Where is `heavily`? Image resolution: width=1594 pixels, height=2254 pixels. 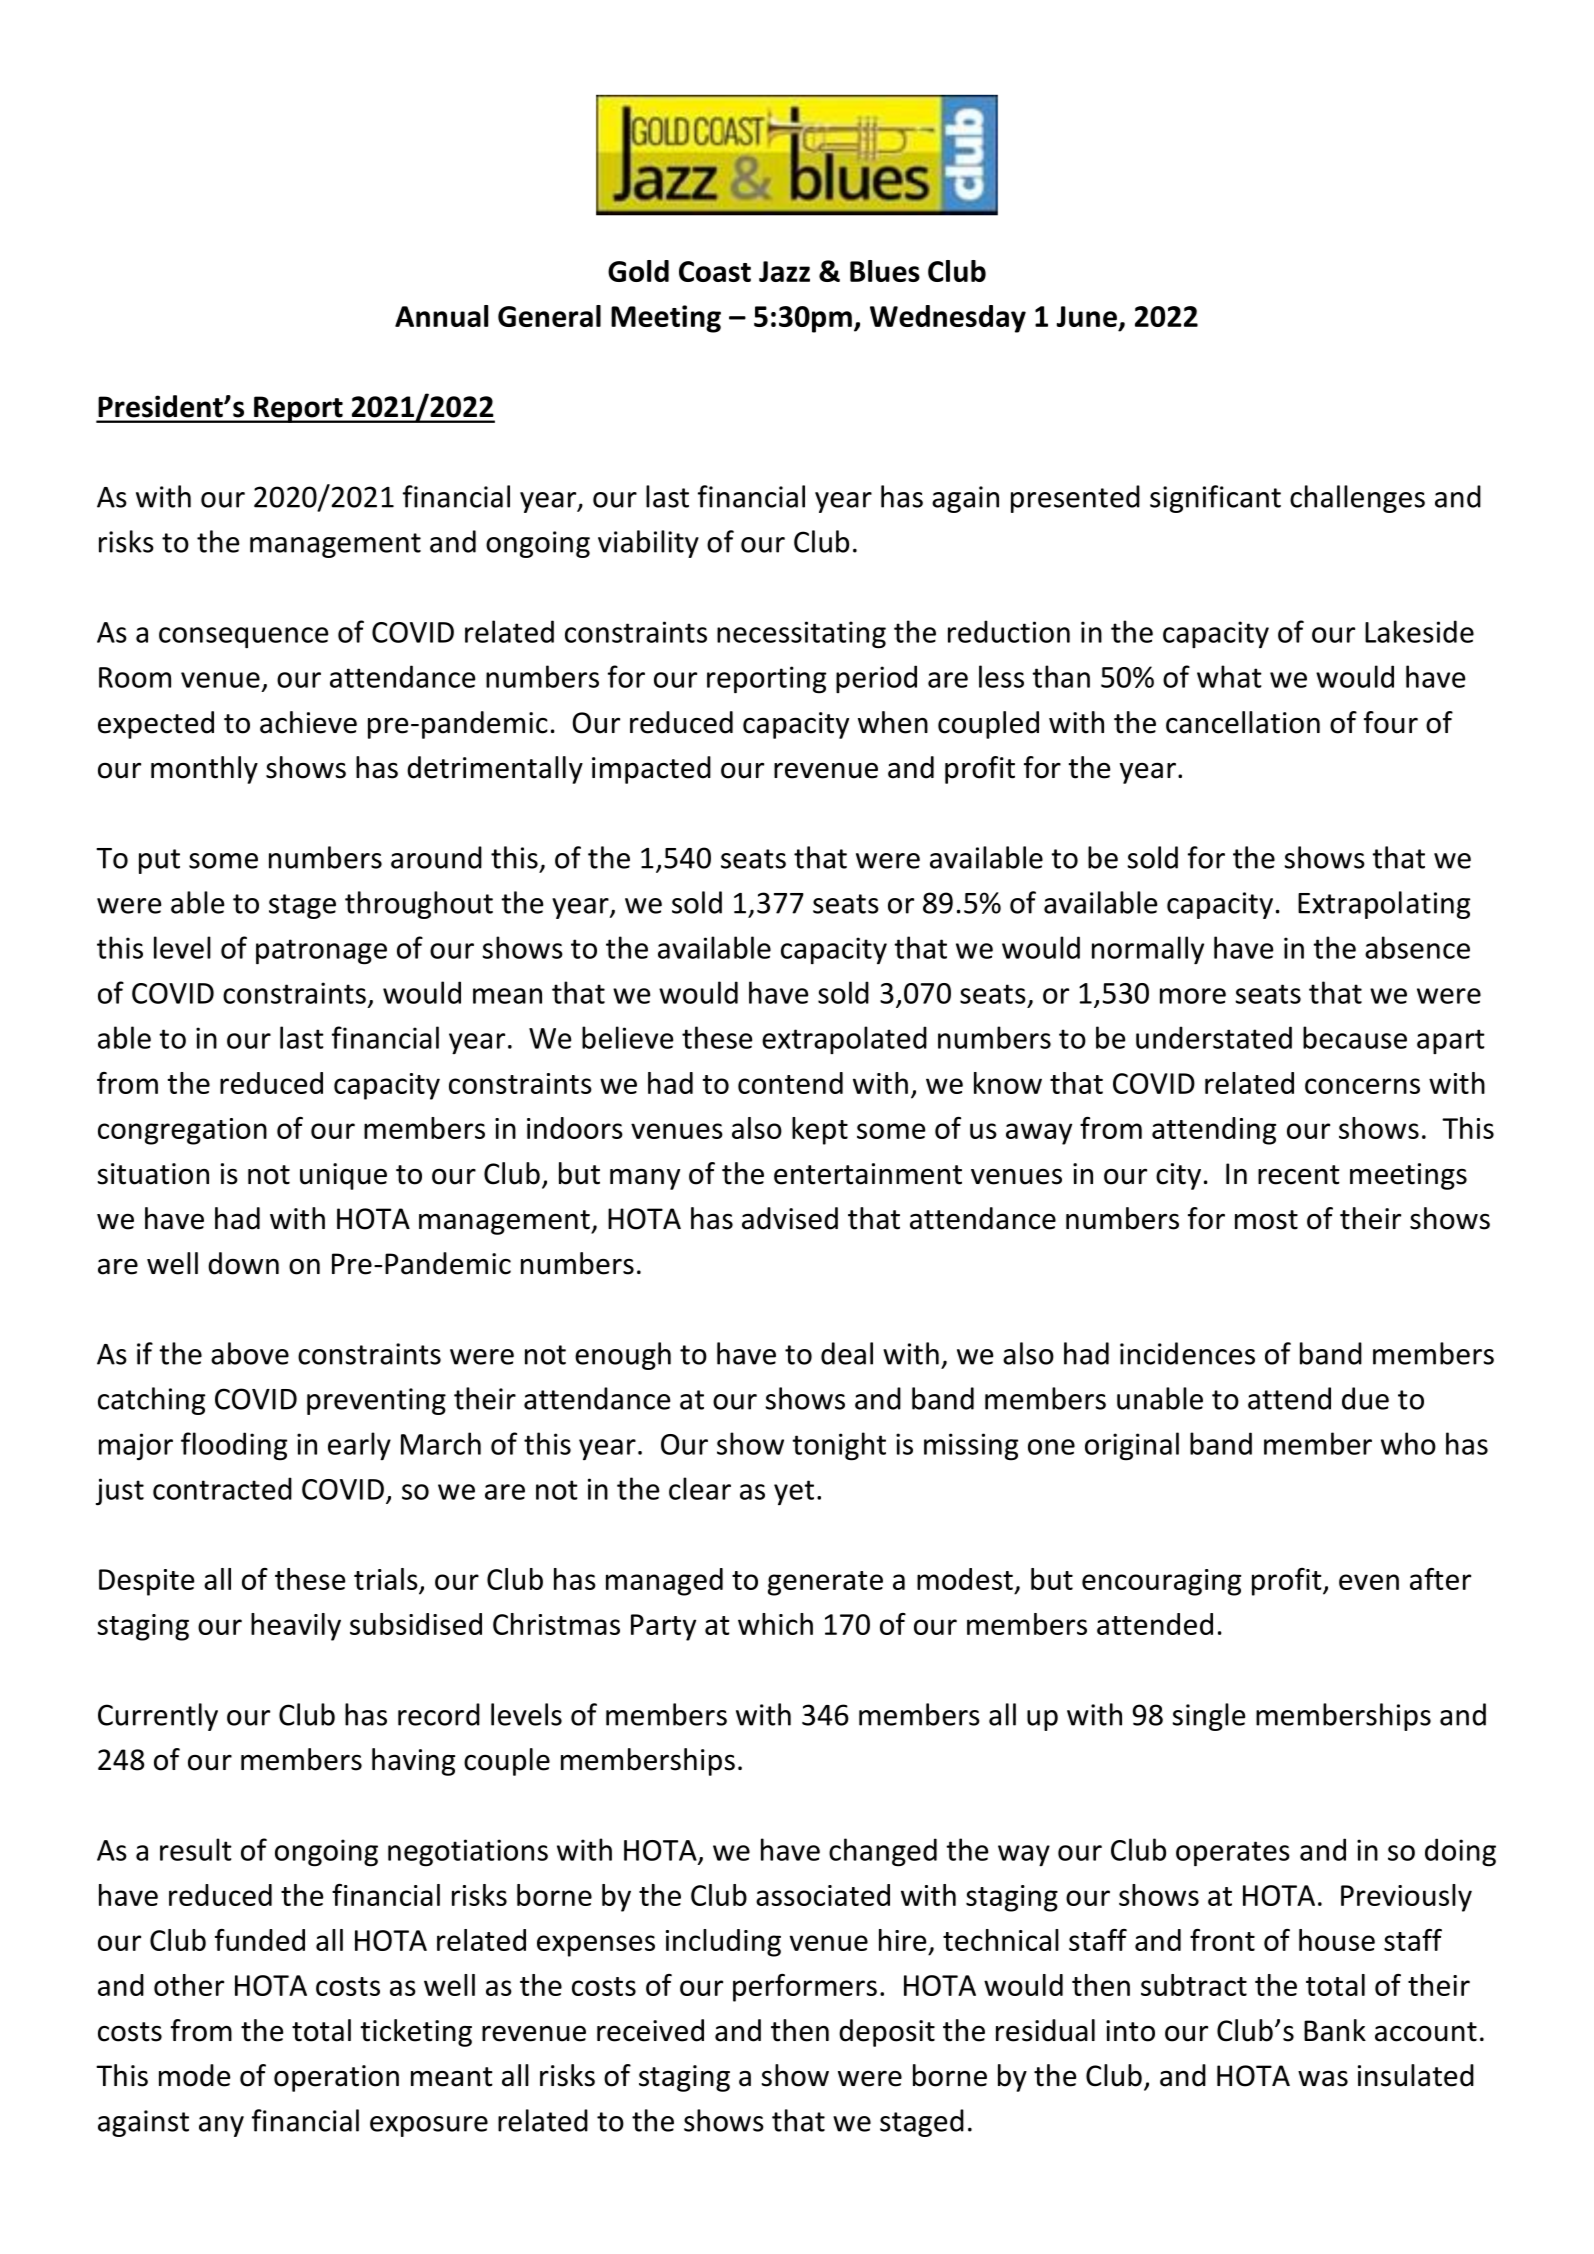 heavily is located at coordinates (296, 1627).
